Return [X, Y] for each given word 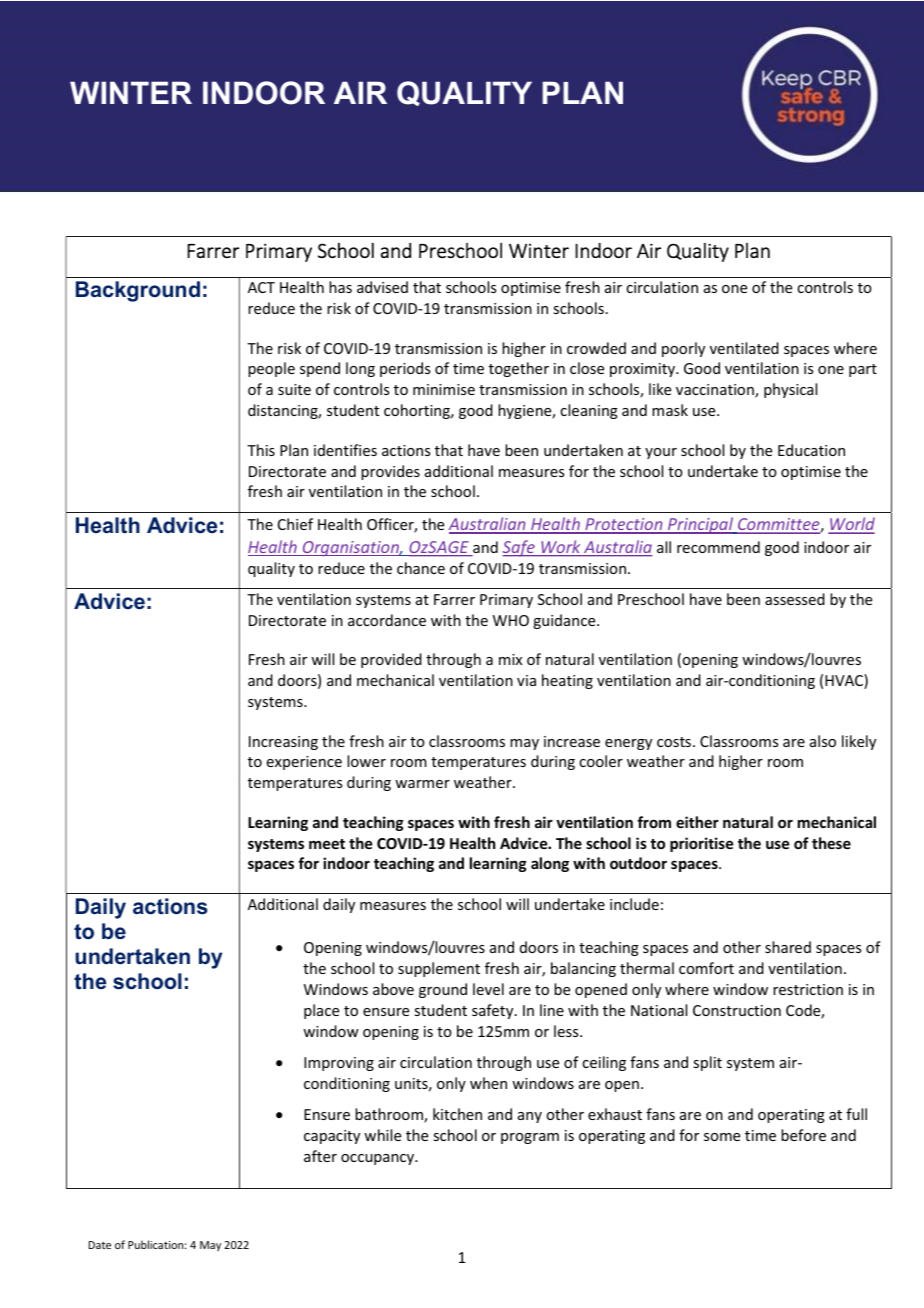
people [271, 369]
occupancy [379, 1159]
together [519, 369]
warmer [422, 784]
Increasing [283, 743]
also [823, 741]
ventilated [744, 348]
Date [100, 1245]
